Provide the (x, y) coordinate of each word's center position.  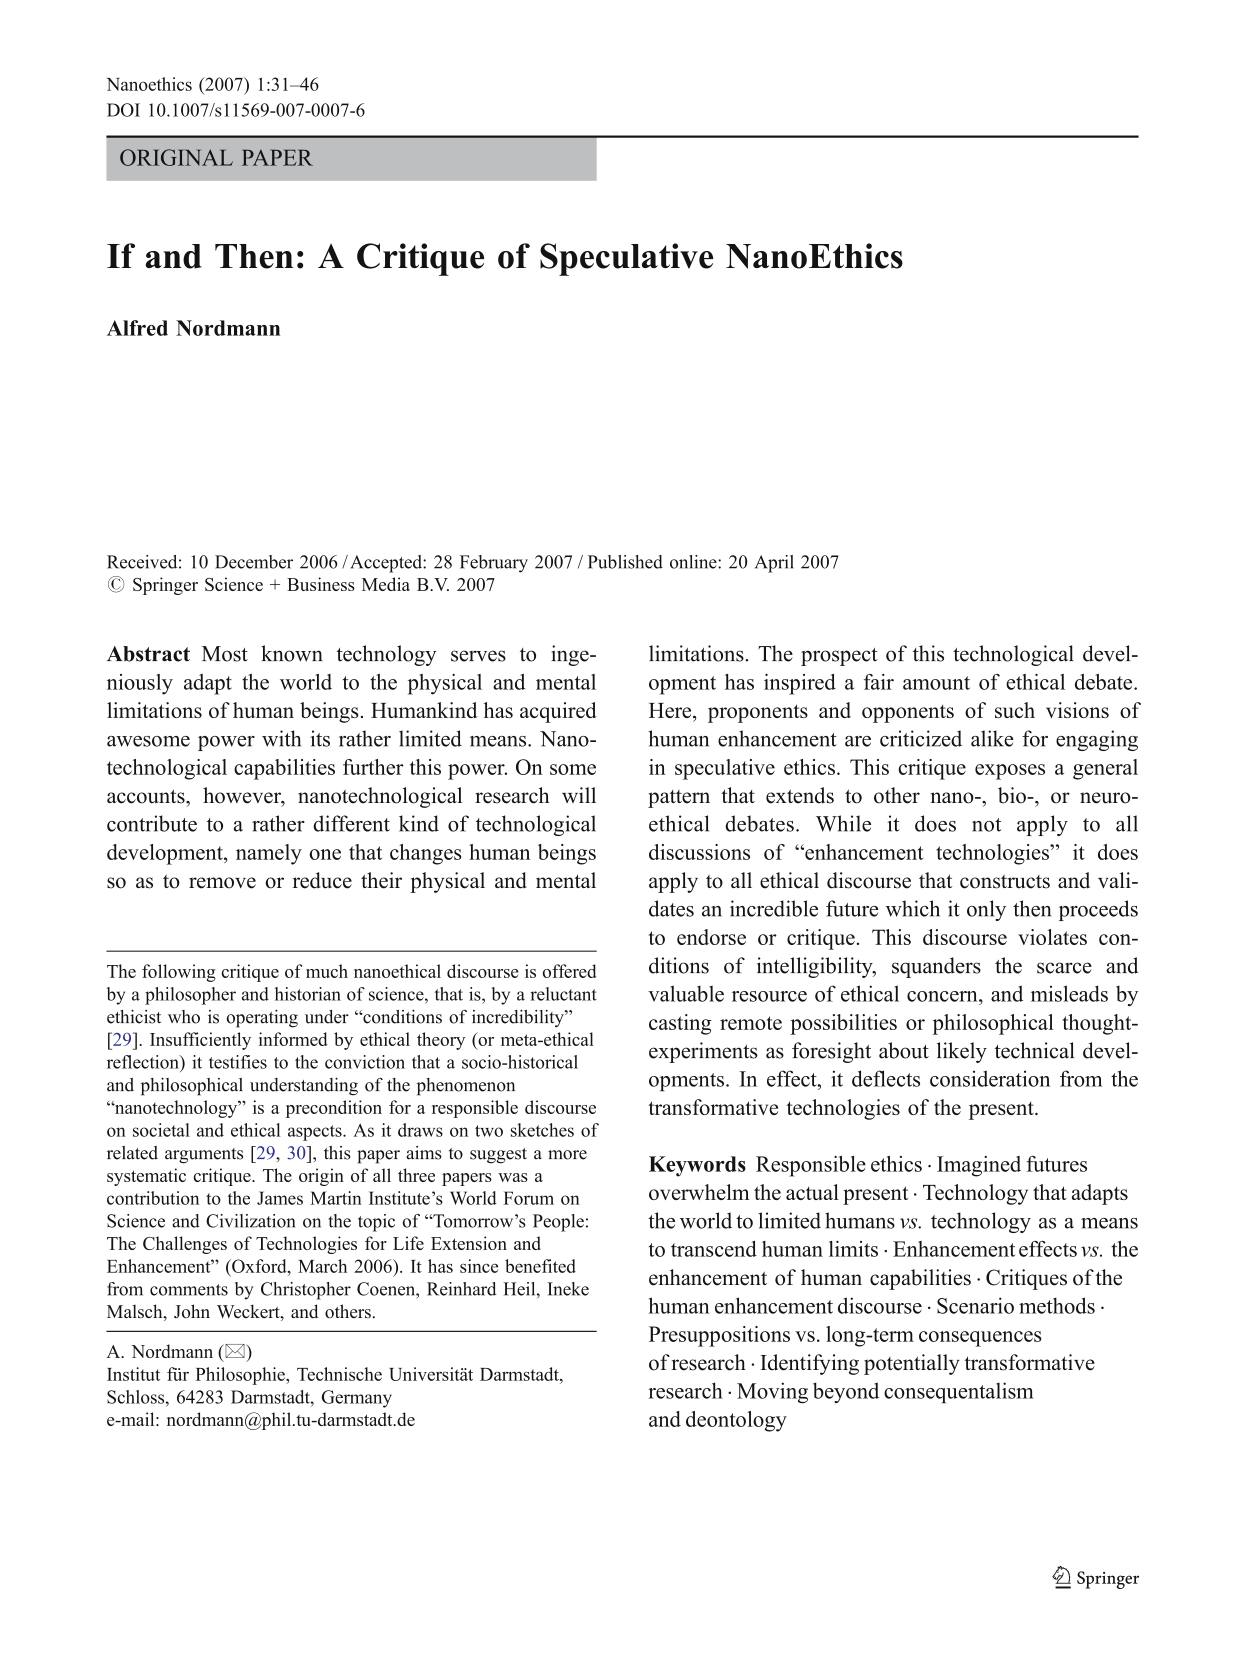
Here (671, 710)
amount (936, 683)
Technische (339, 1374)
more (567, 1155)
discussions (699, 852)
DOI (123, 110)
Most (225, 654)
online (694, 562)
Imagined (979, 1166)
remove (222, 883)
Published (625, 562)
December (254, 562)
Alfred (137, 328)
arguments (204, 1156)
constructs (1005, 882)
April (774, 564)
